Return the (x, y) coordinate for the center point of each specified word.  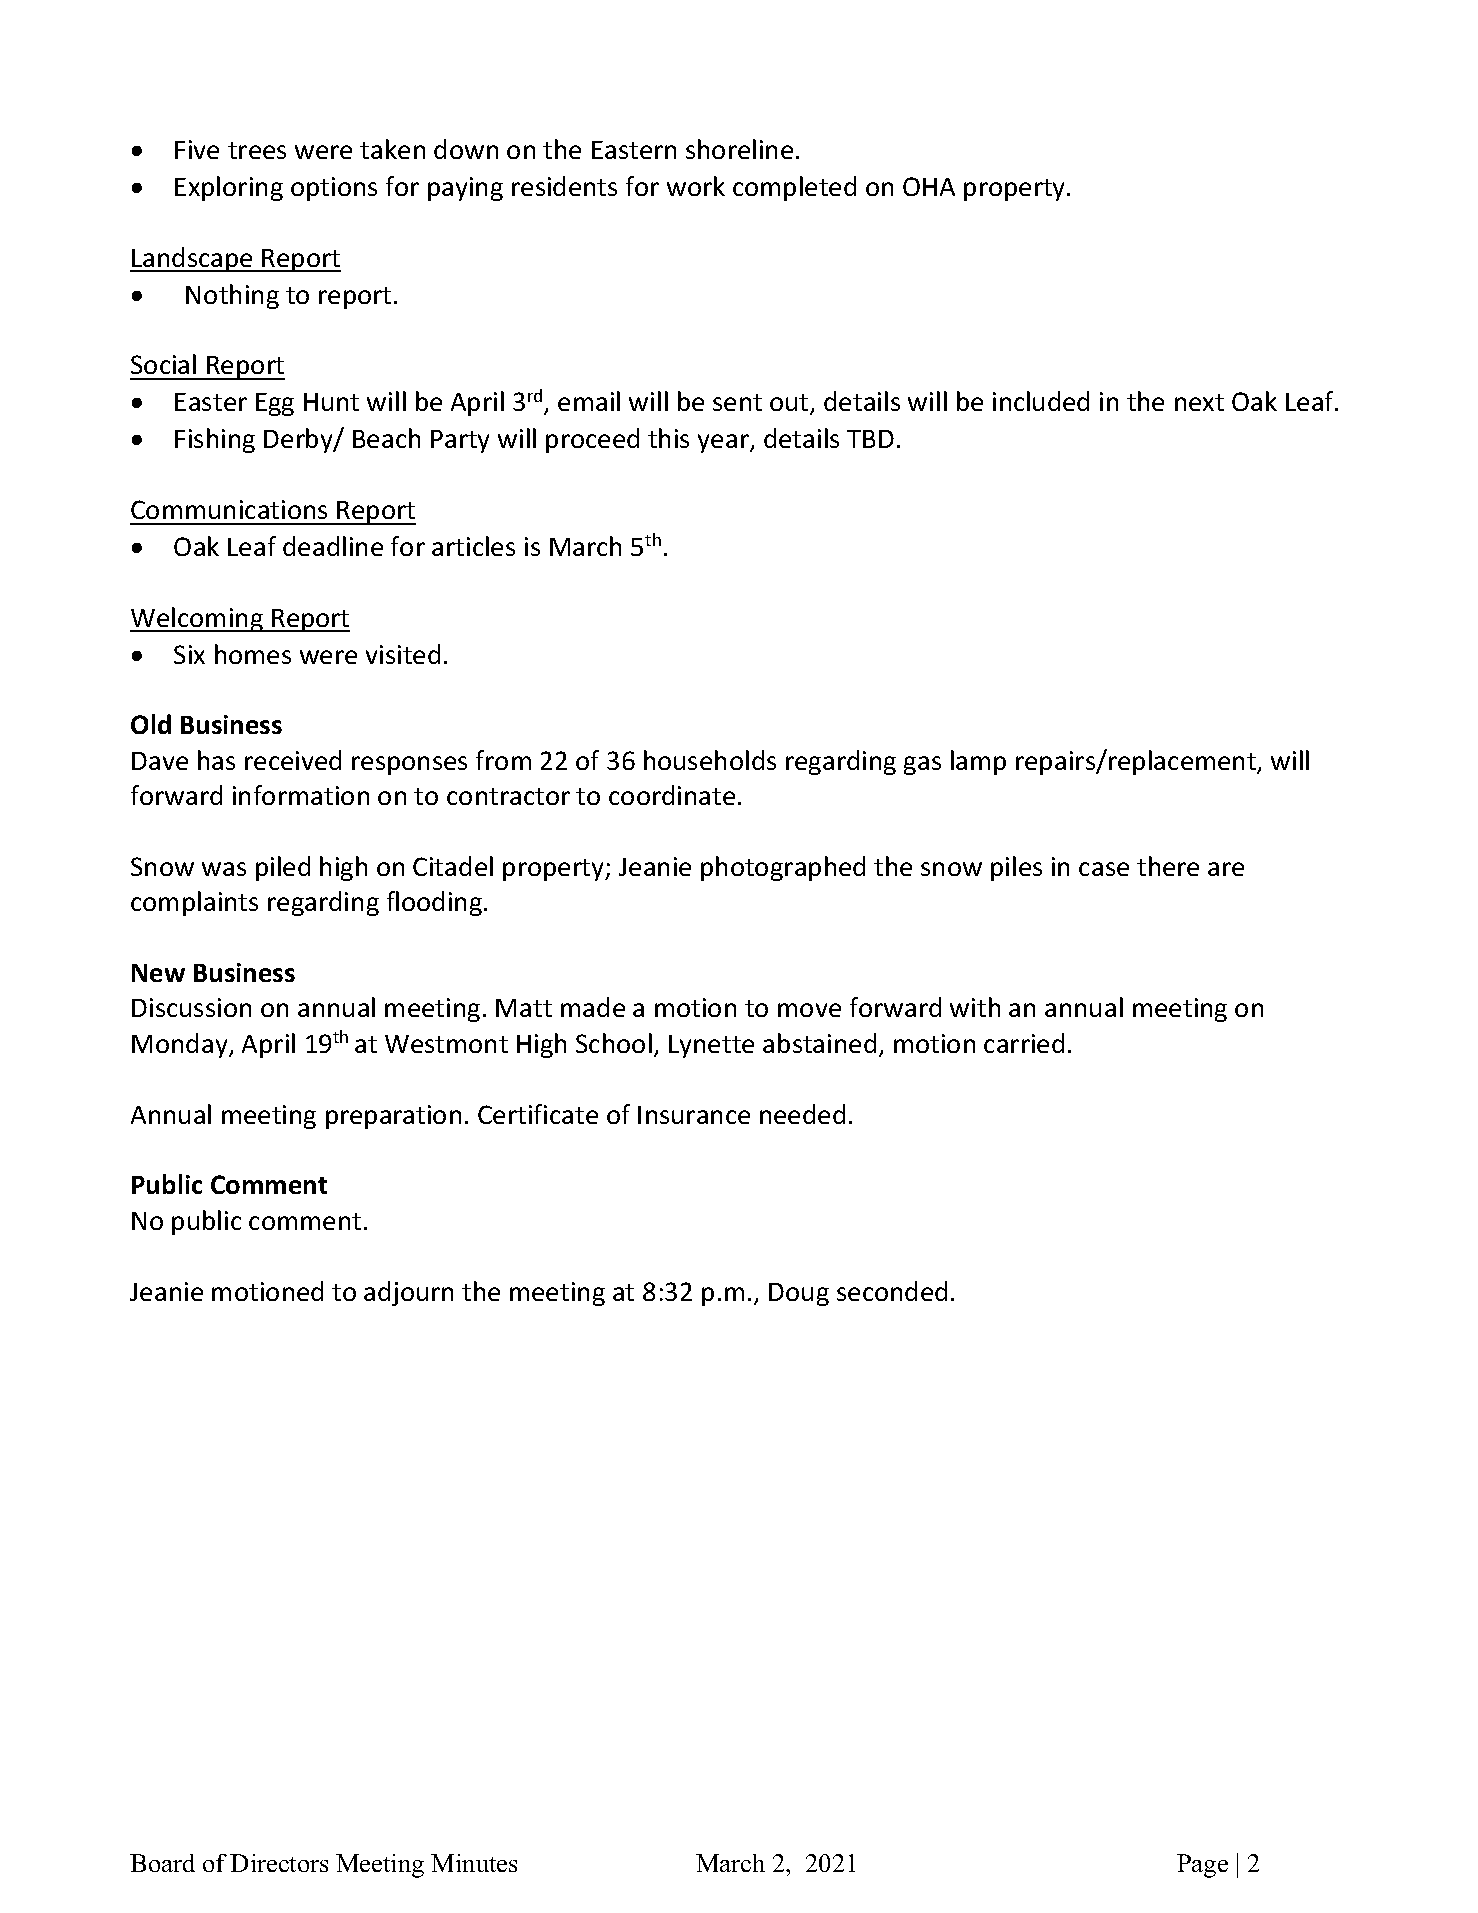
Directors (279, 1863)
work (696, 186)
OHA (929, 186)
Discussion (191, 1007)
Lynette (711, 1046)
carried (1024, 1043)
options (334, 189)
